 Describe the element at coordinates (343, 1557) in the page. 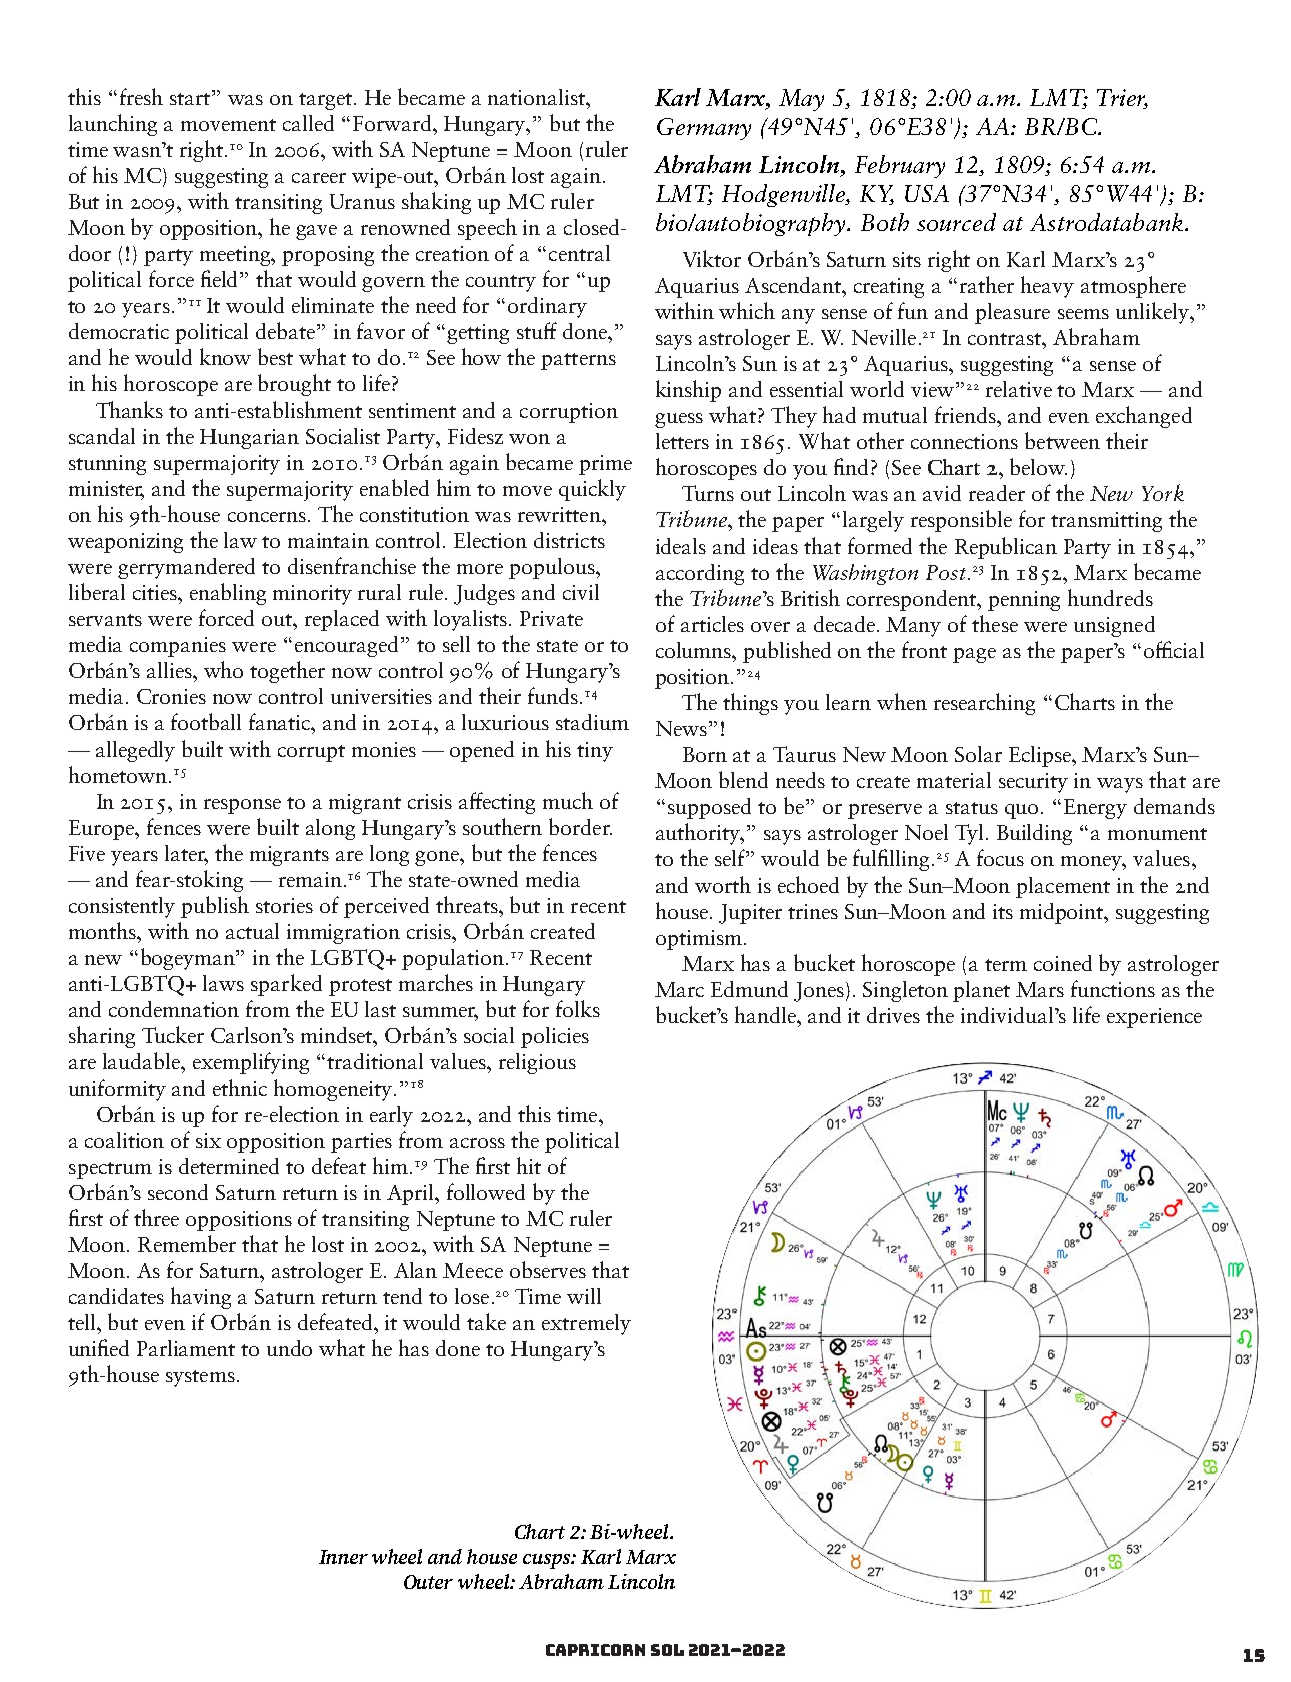

I see `Inner` at that location.
